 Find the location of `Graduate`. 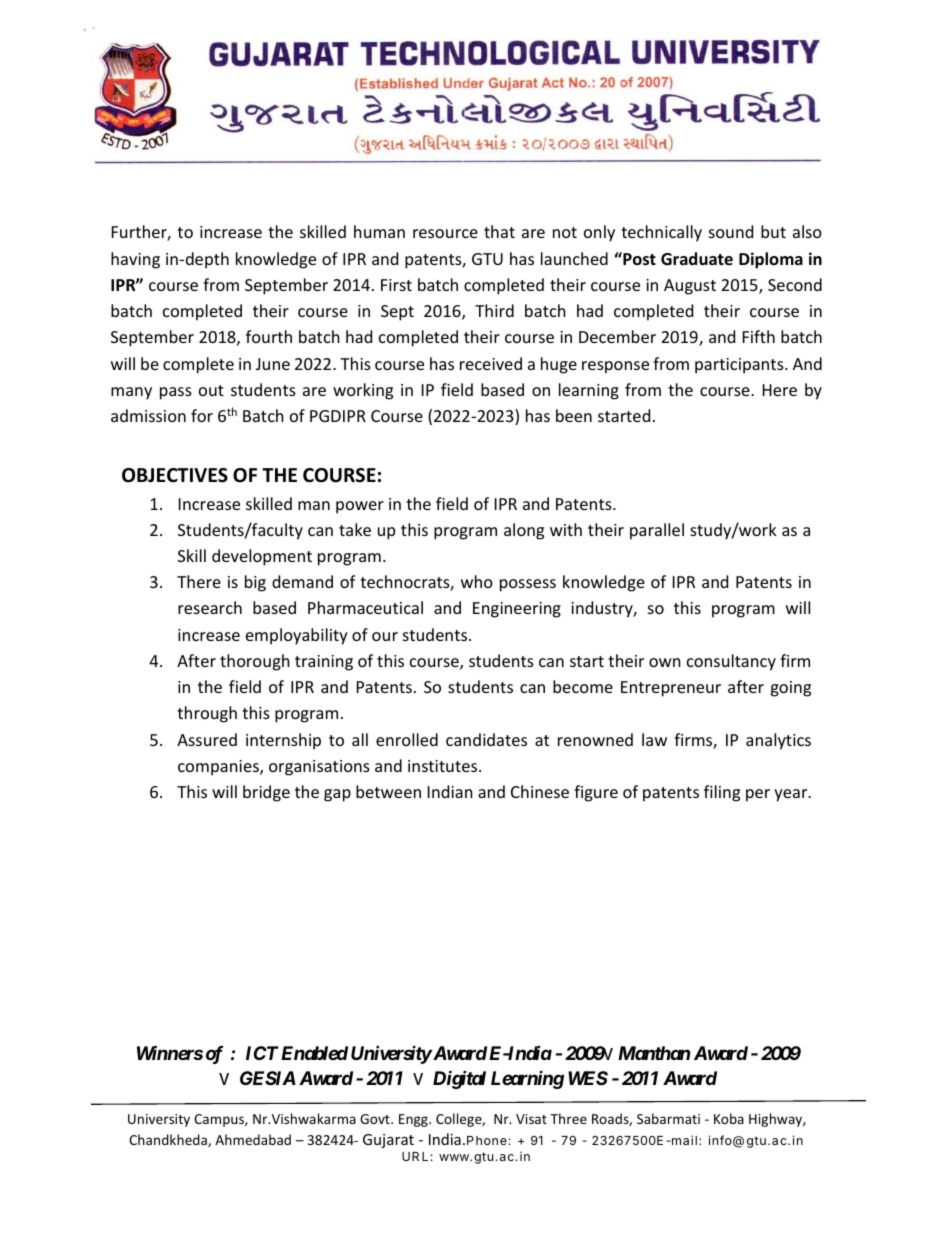

Graduate is located at coordinates (697, 259).
